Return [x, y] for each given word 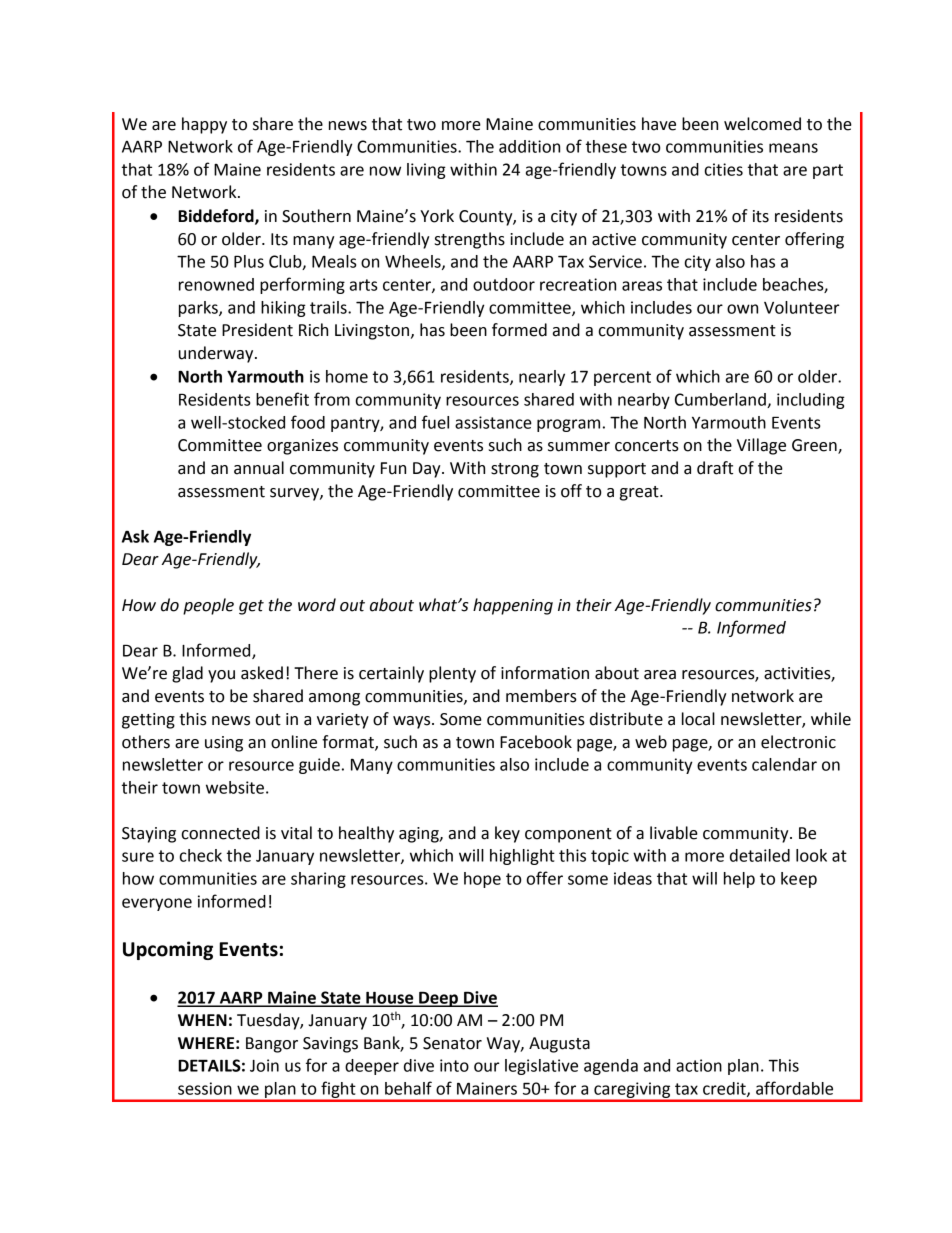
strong [515, 470]
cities [724, 169]
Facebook [536, 742]
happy [204, 125]
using [224, 744]
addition [529, 146]
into [454, 1065]
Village [761, 446]
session [205, 1088]
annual [259, 468]
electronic [798, 742]
